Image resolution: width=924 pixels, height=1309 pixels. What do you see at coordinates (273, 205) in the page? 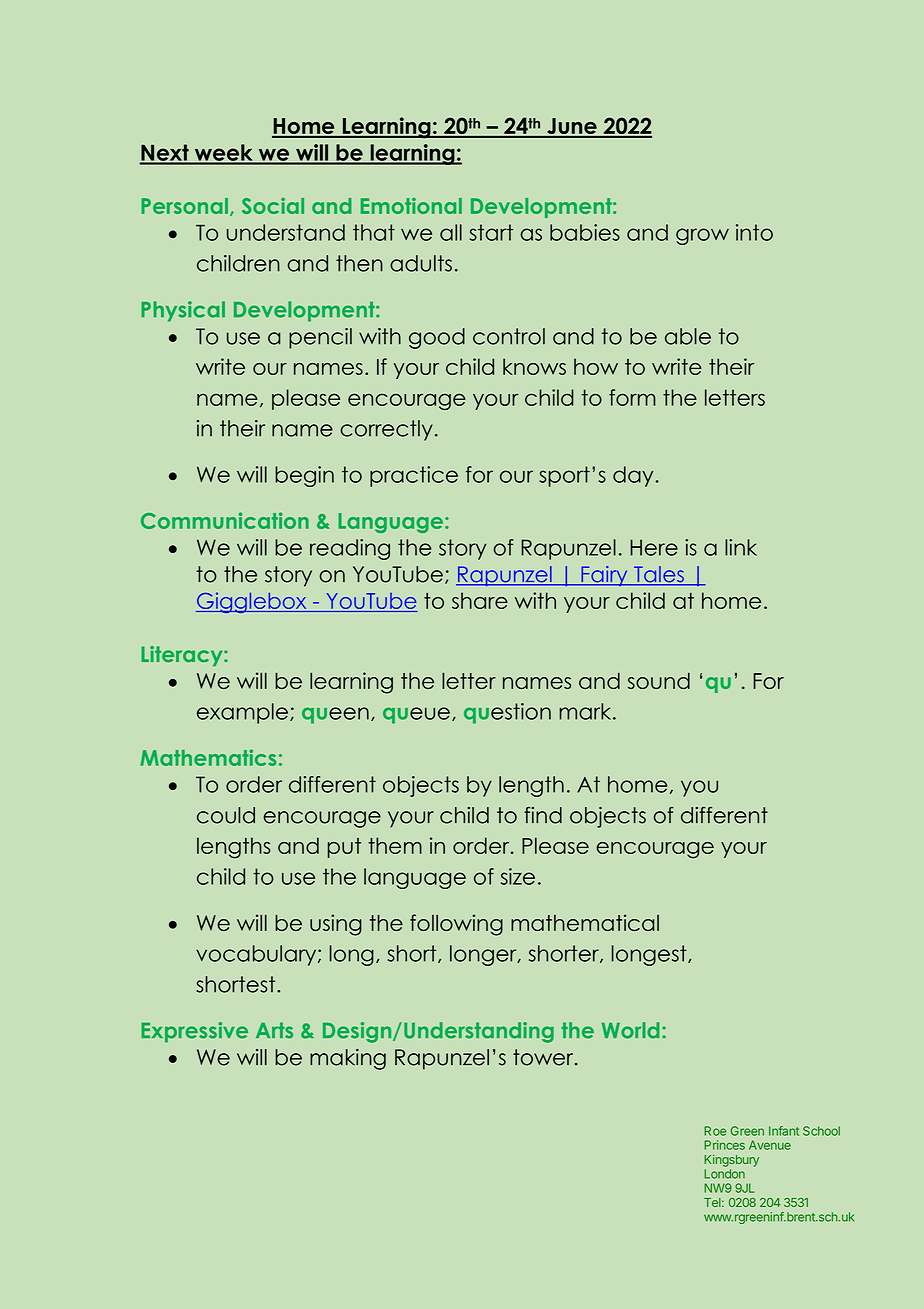
I see `Social` at bounding box center [273, 205].
